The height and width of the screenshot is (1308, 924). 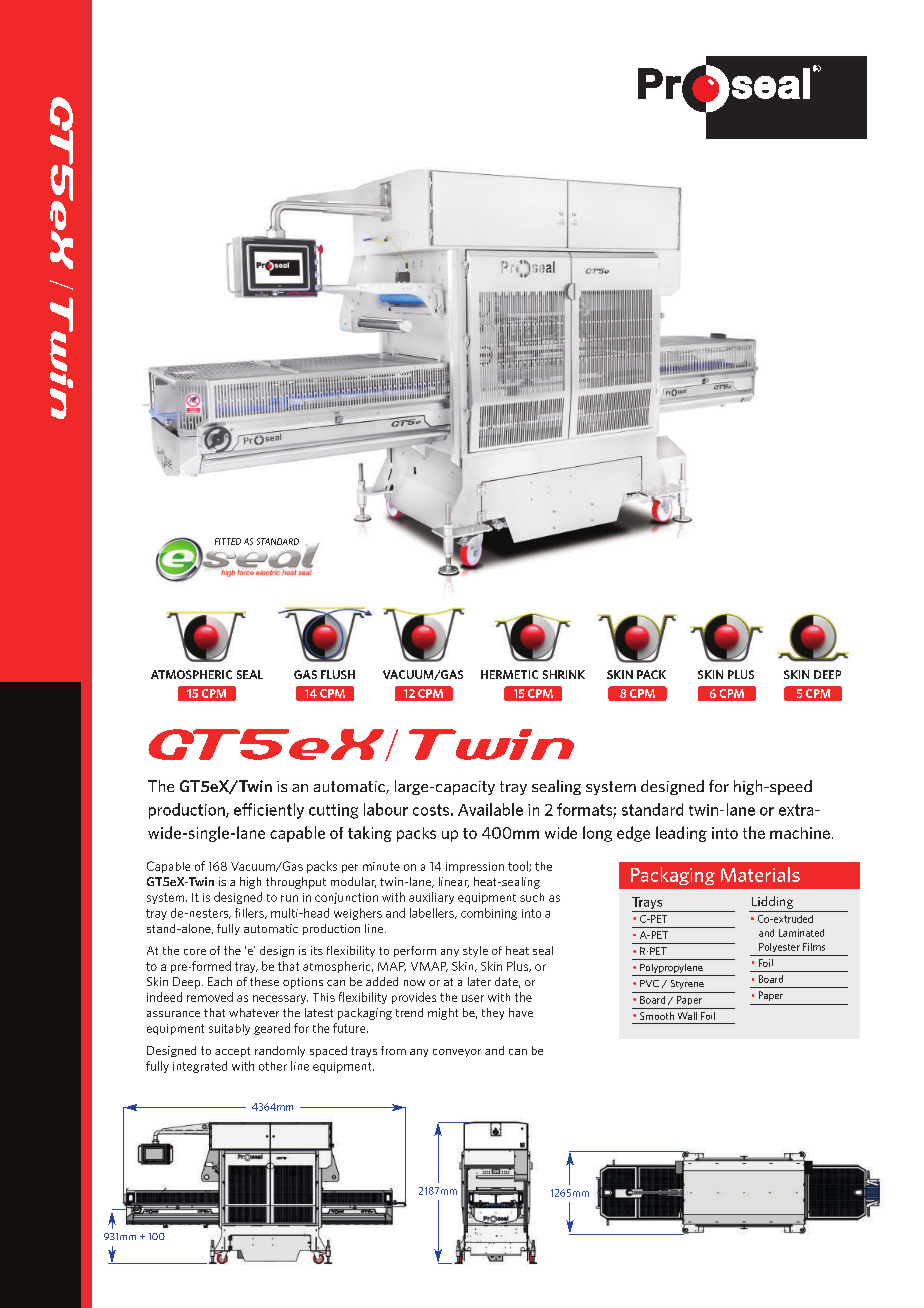 What do you see at coordinates (490, 809) in the screenshot?
I see `Available` at bounding box center [490, 809].
